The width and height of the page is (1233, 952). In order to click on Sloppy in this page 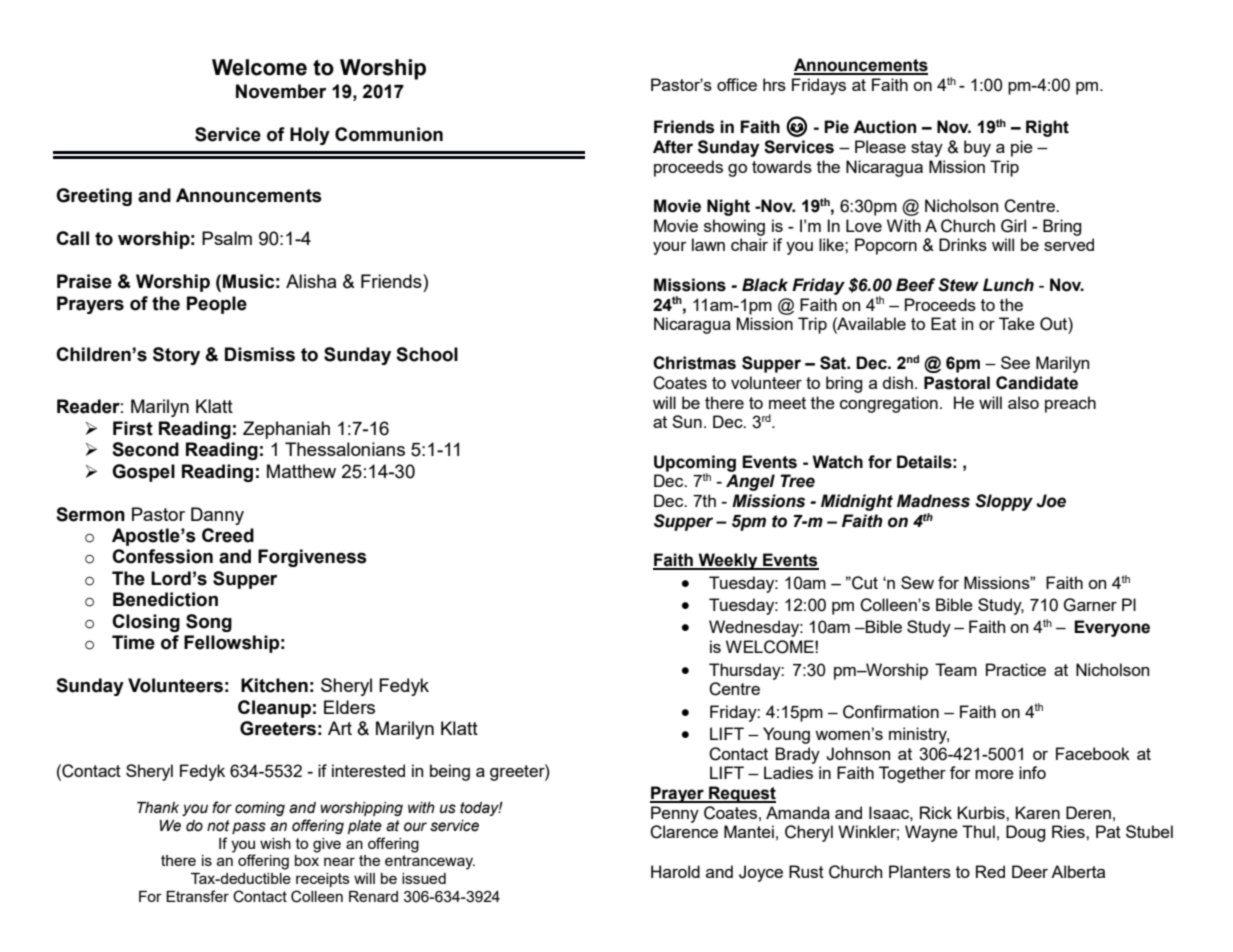, I will do `click(1004, 502)`.
